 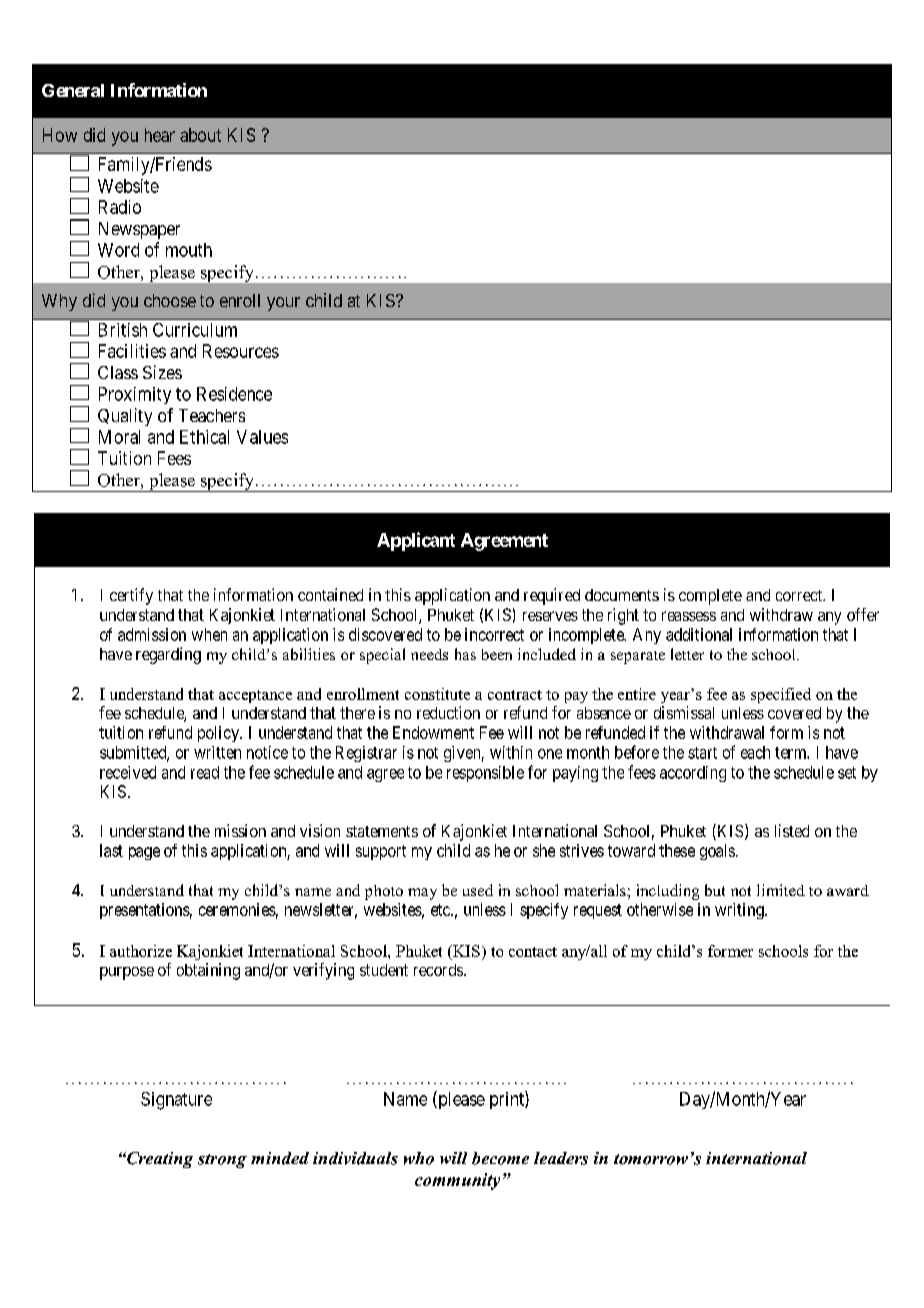 What do you see at coordinates (200, 135) in the image?
I see `about` at bounding box center [200, 135].
